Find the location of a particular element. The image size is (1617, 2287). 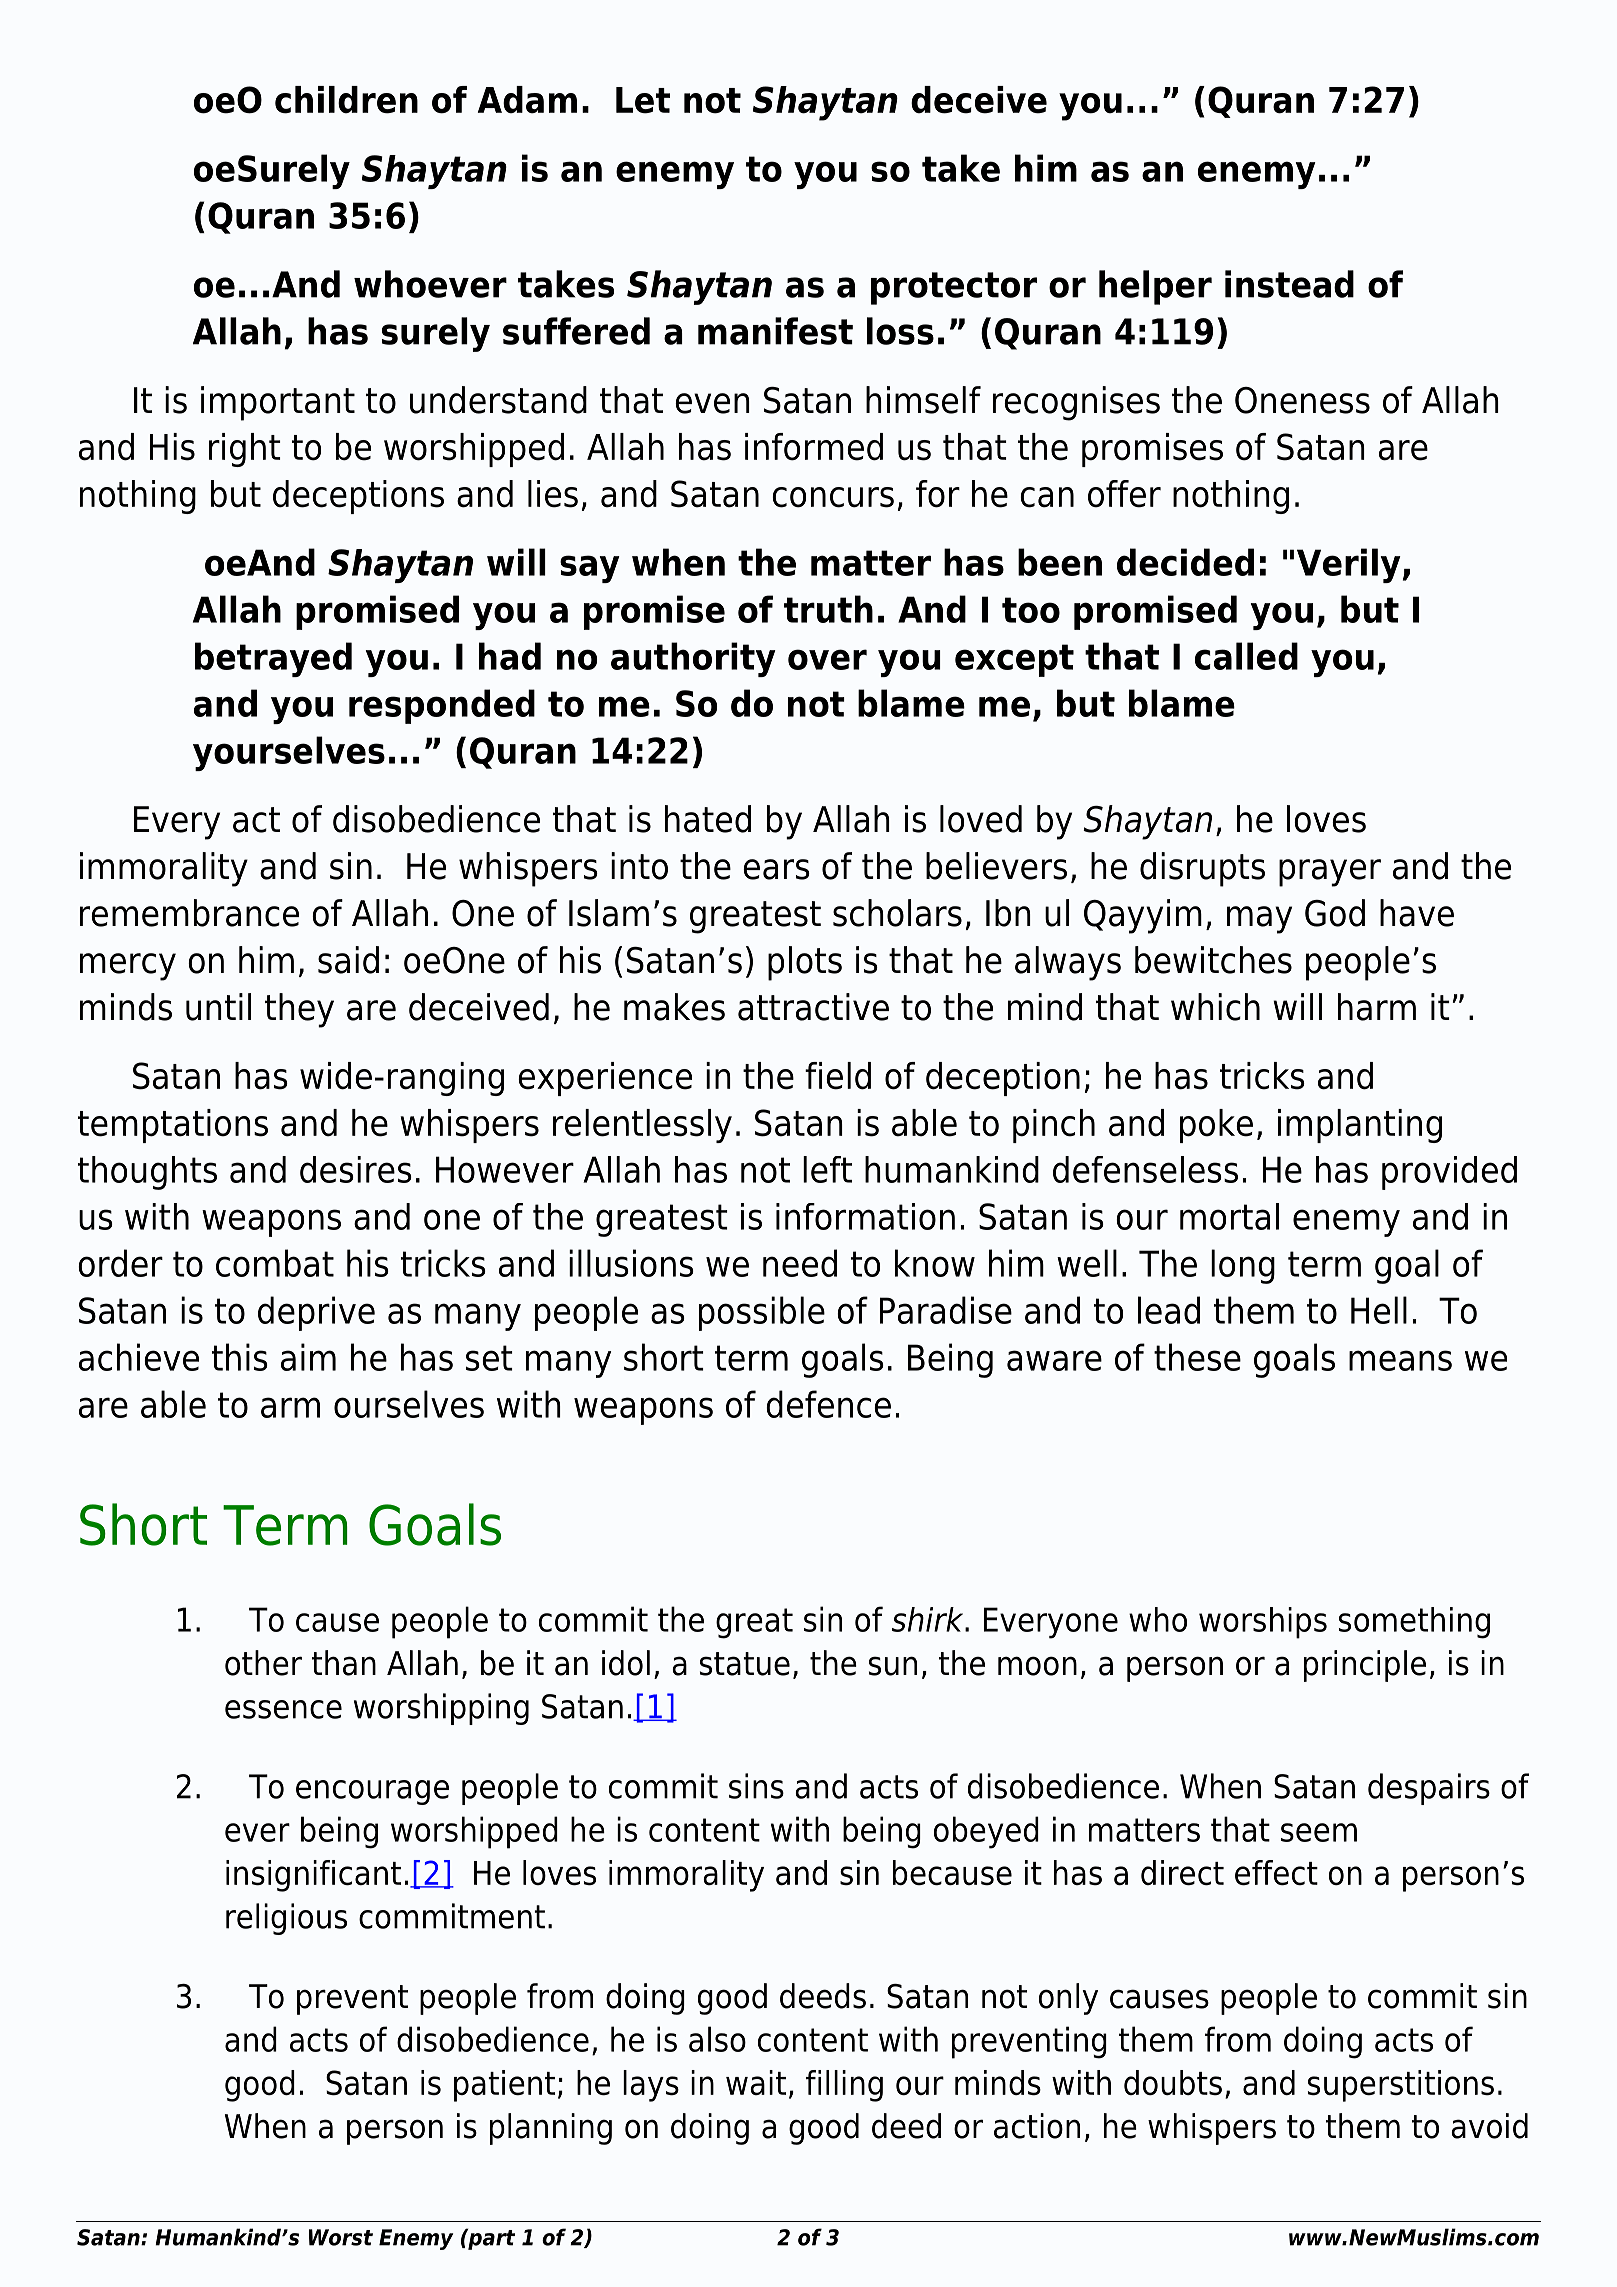

instead is located at coordinates (1289, 284).
